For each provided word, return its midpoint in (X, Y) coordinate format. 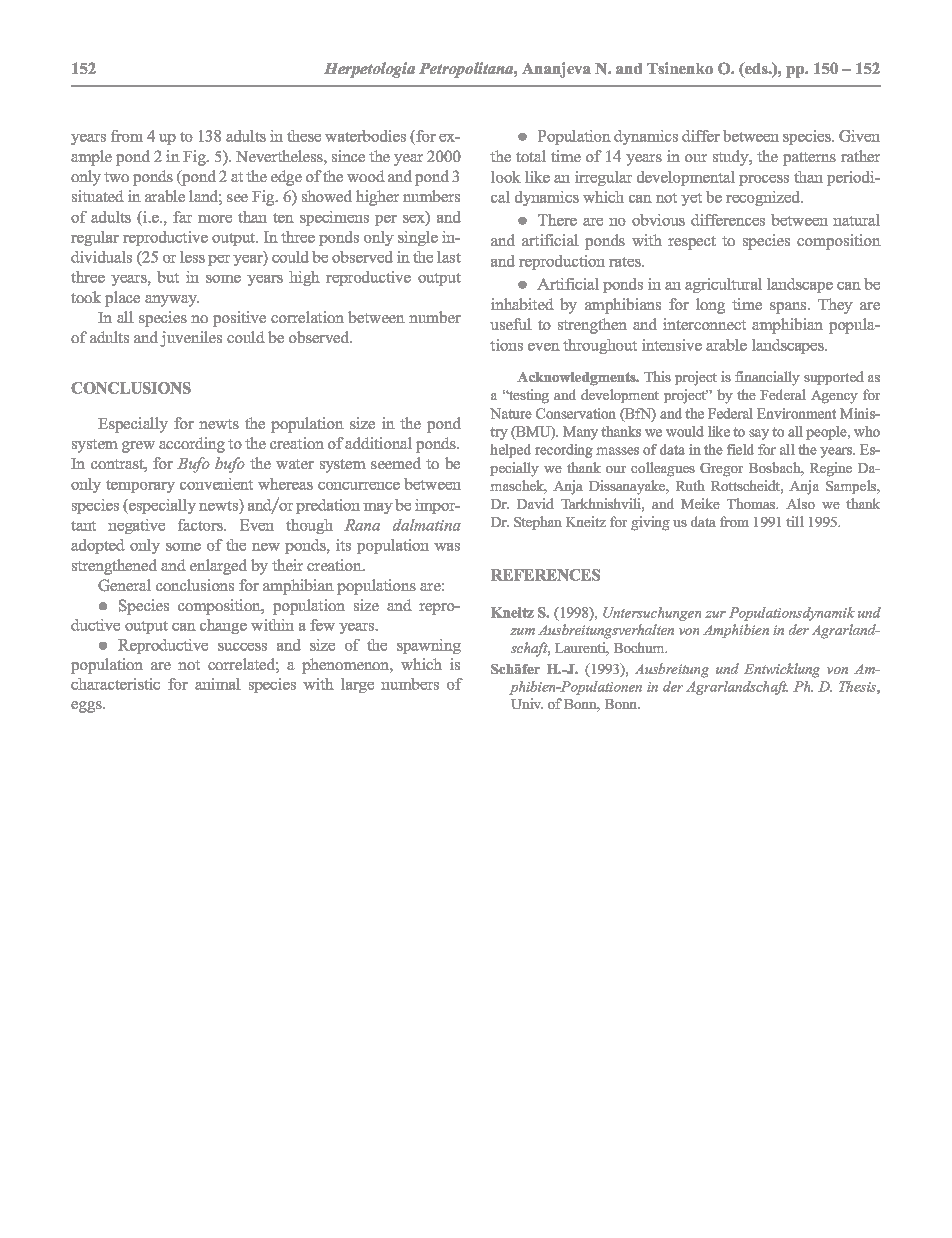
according (192, 445)
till (795, 521)
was (447, 547)
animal (218, 684)
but (168, 277)
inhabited (522, 304)
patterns (809, 159)
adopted (98, 546)
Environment (796, 413)
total (531, 156)
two (116, 177)
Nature (511, 413)
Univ (527, 703)
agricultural (723, 285)
